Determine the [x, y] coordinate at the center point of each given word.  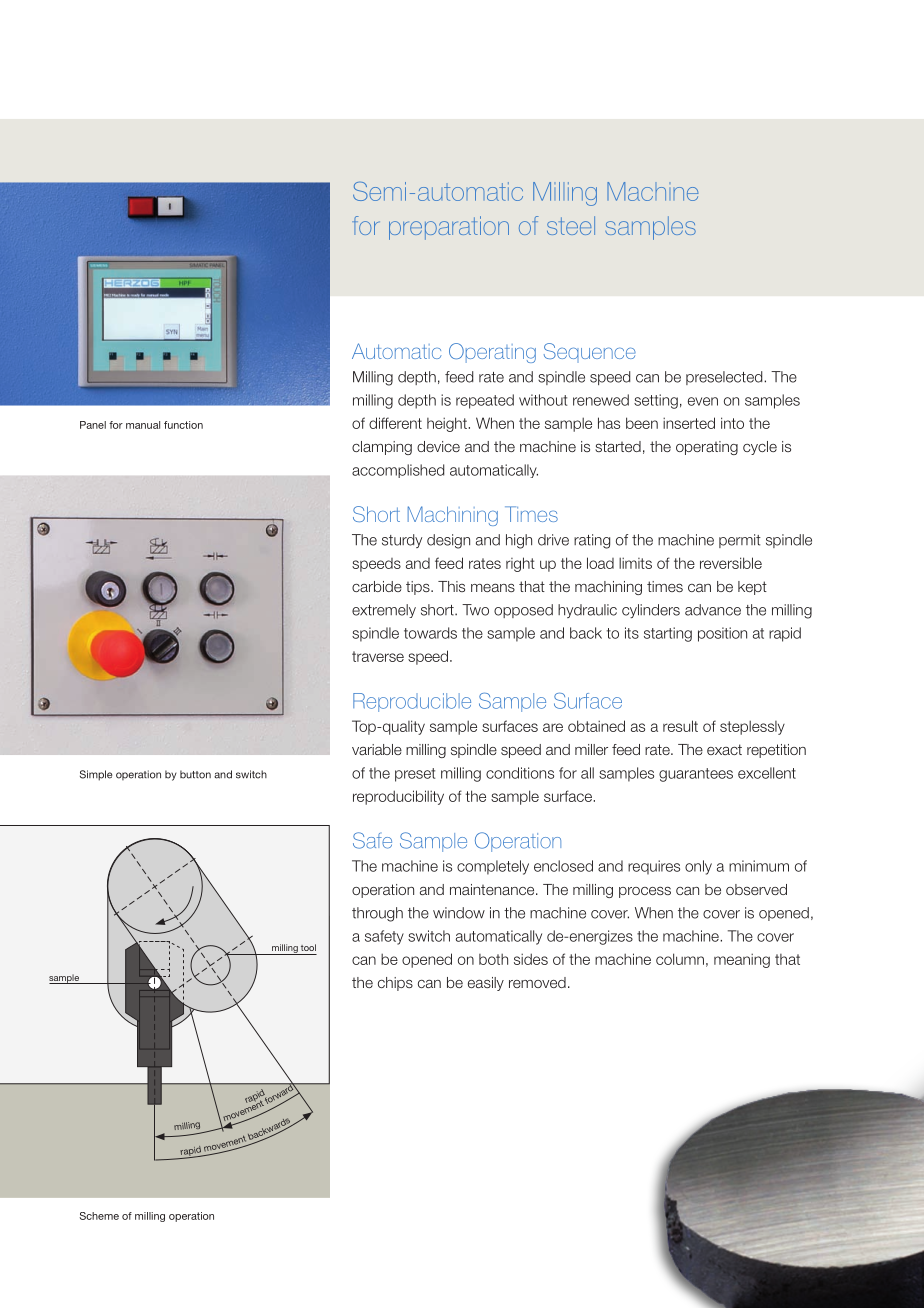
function [183, 425]
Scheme [99, 1216]
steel [571, 225]
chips [395, 984]
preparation [449, 228]
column [680, 959]
